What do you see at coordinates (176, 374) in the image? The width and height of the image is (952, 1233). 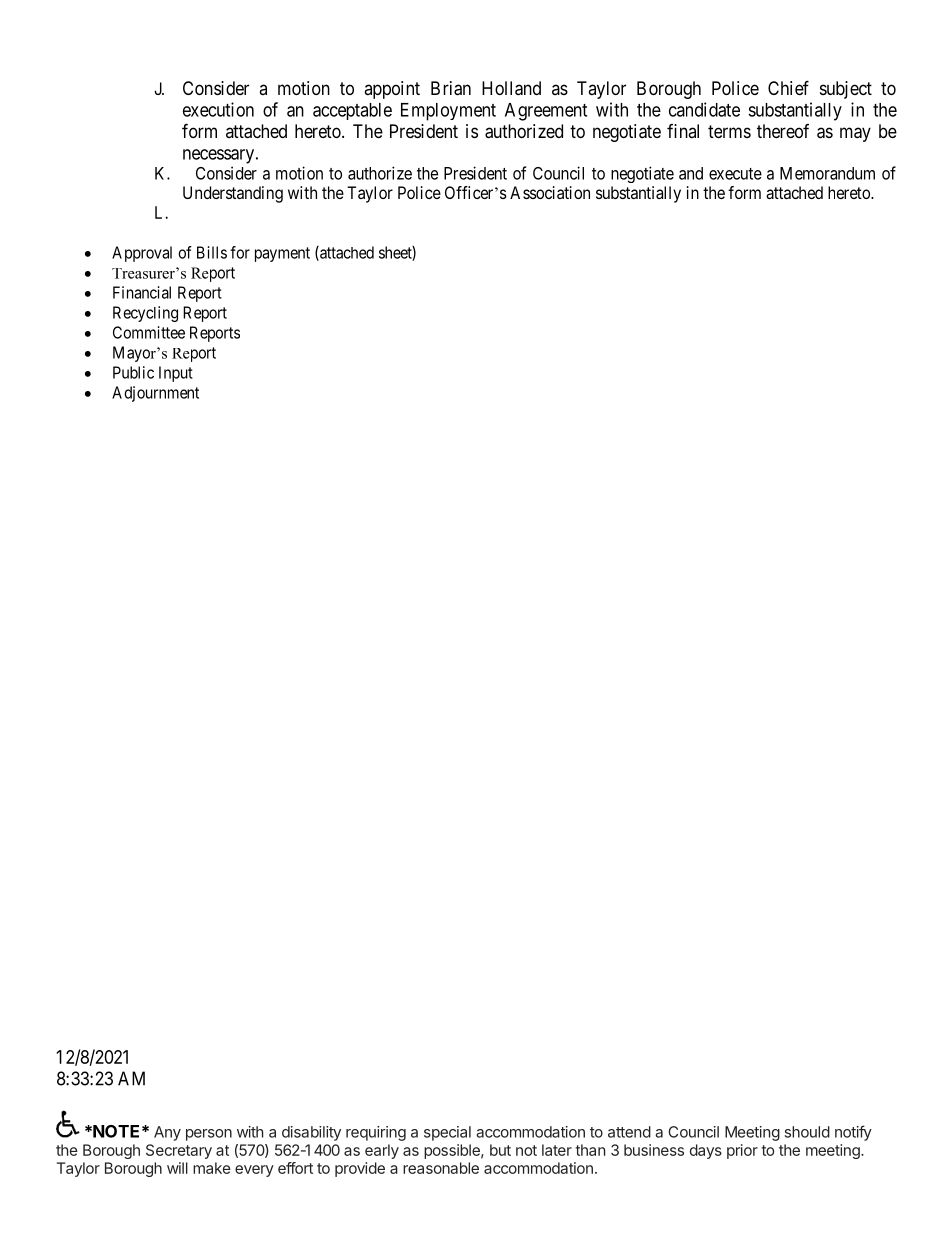 I see `Input` at bounding box center [176, 374].
